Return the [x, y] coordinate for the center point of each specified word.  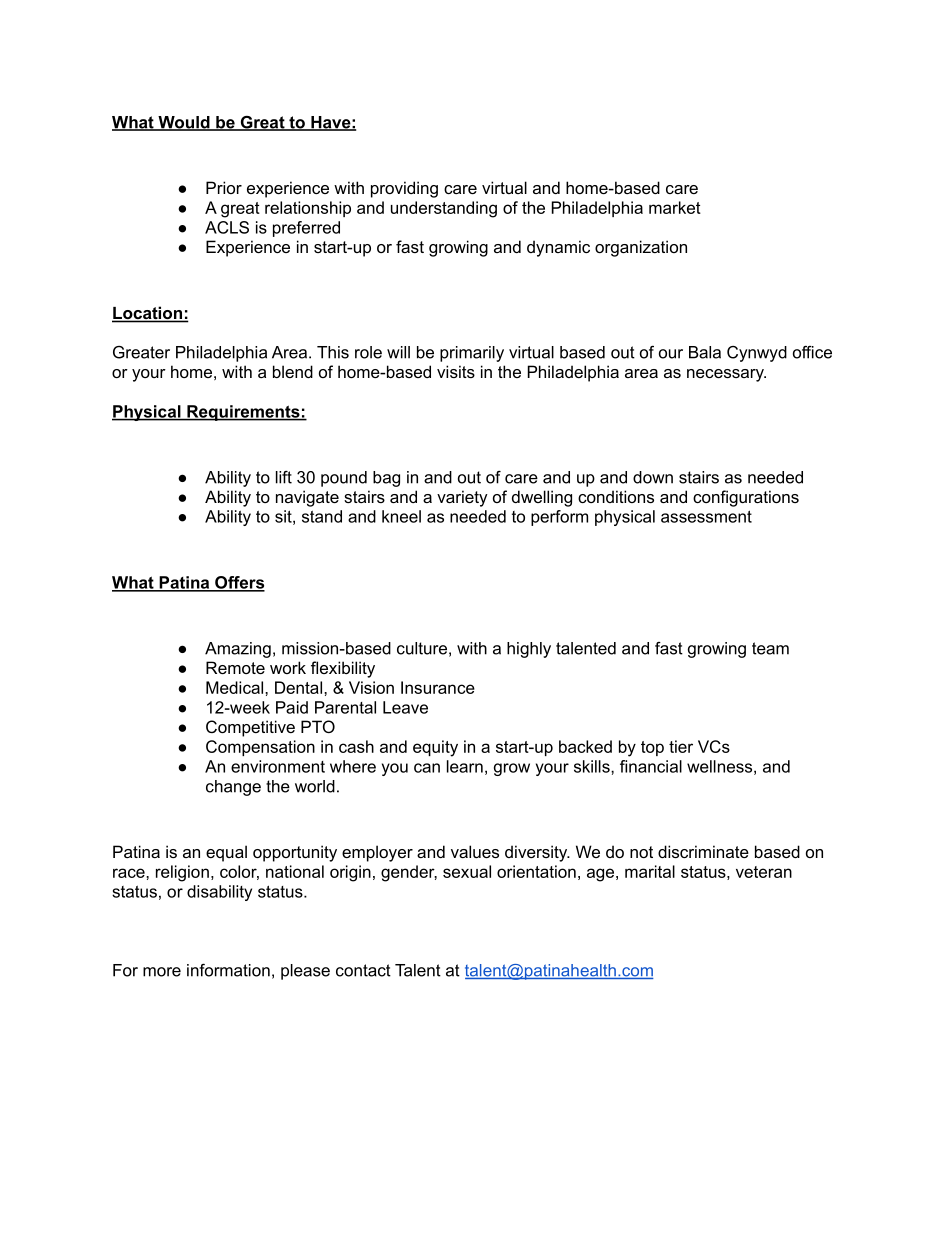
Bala [705, 352]
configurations [746, 498]
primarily [472, 354]
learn [465, 766]
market [675, 207]
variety [462, 498]
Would [184, 123]
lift [284, 477]
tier [681, 746]
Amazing [238, 650]
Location [148, 314]
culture [422, 648]
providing [404, 189]
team [770, 648]
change [233, 788]
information [228, 970]
